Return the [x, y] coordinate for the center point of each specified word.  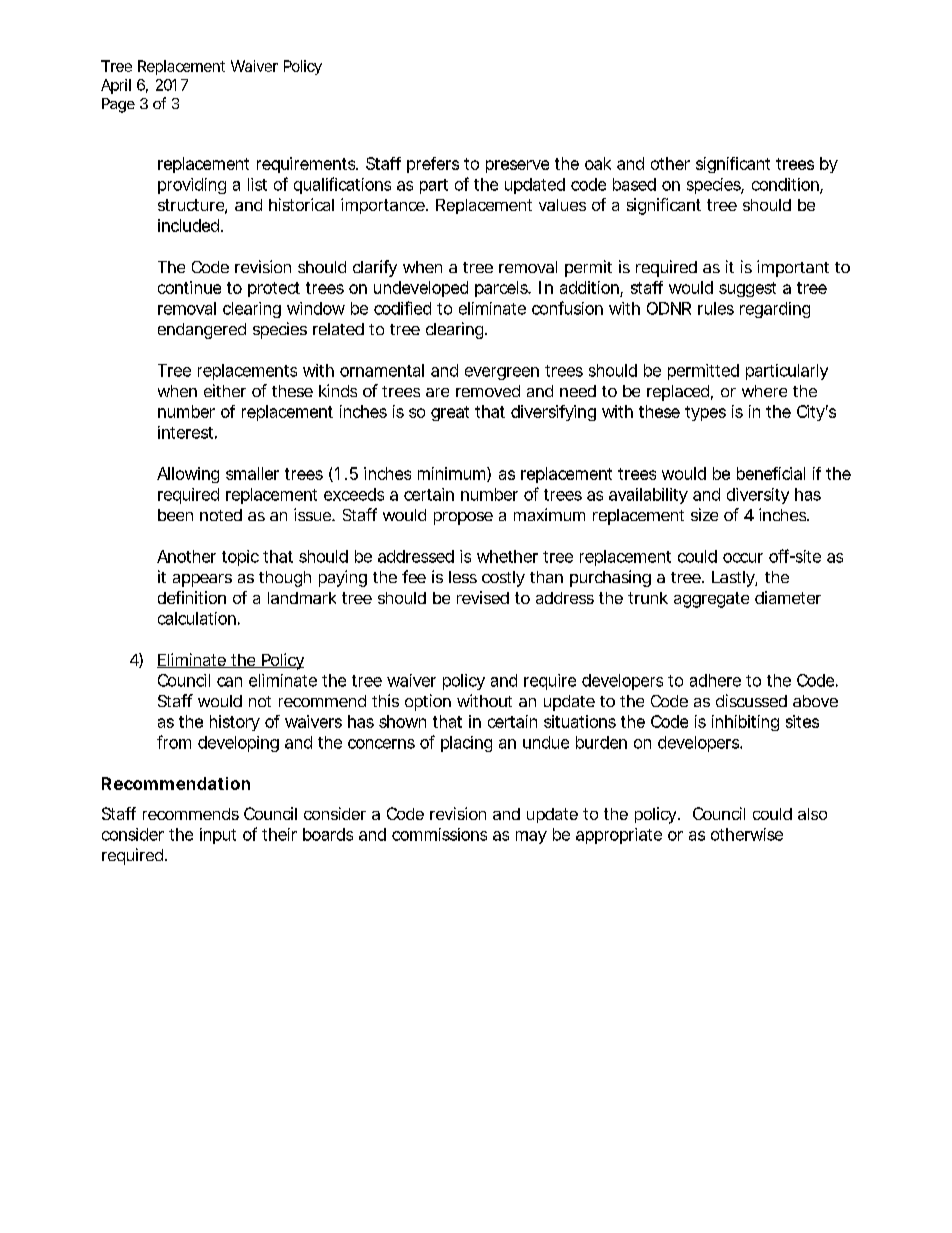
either [225, 390]
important [793, 268]
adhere [715, 680]
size [704, 514]
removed [488, 391]
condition [786, 185]
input [218, 836]
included [188, 225]
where [764, 391]
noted [221, 515]
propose [463, 518]
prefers [433, 165]
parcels [502, 289]
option [428, 702]
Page [118, 105]
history [235, 723]
